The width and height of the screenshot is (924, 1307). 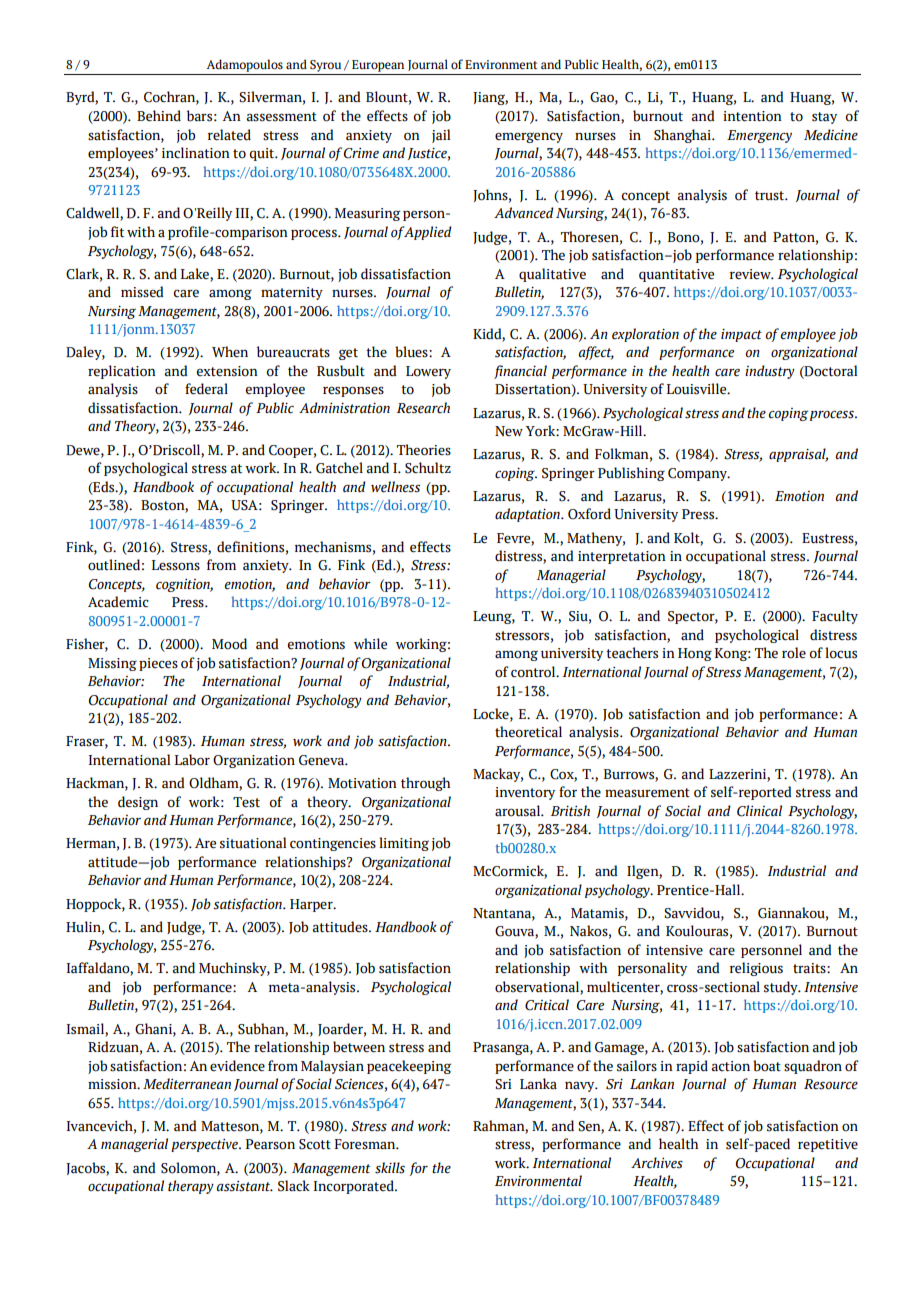 I want to click on extension, so click(x=227, y=371).
